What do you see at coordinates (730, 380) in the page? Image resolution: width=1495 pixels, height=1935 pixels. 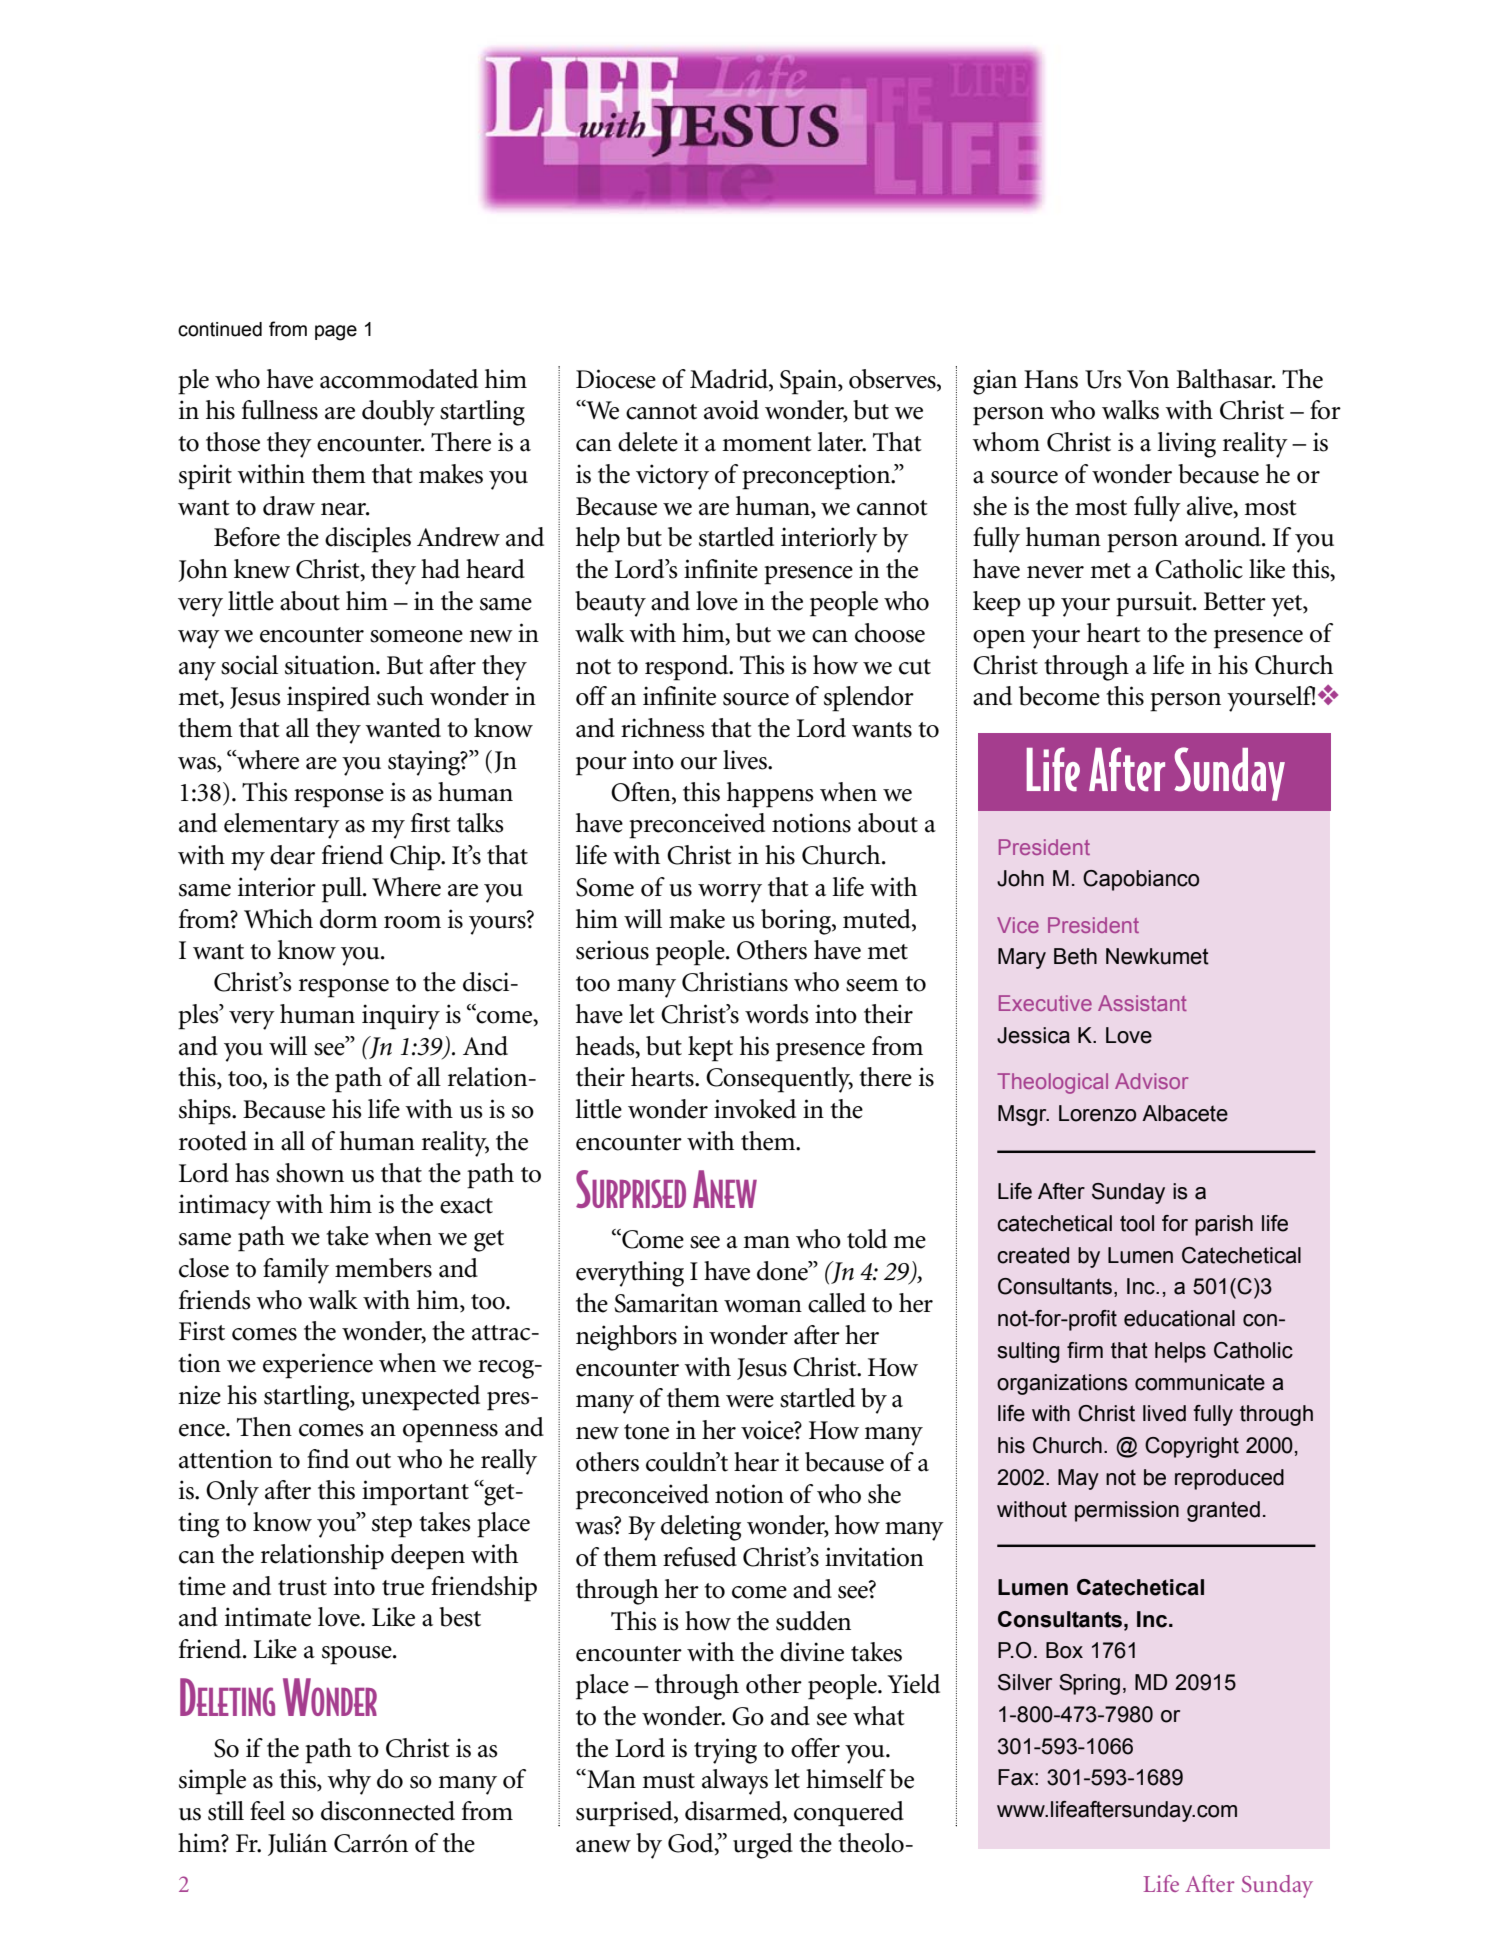 I see `Madrid` at bounding box center [730, 380].
